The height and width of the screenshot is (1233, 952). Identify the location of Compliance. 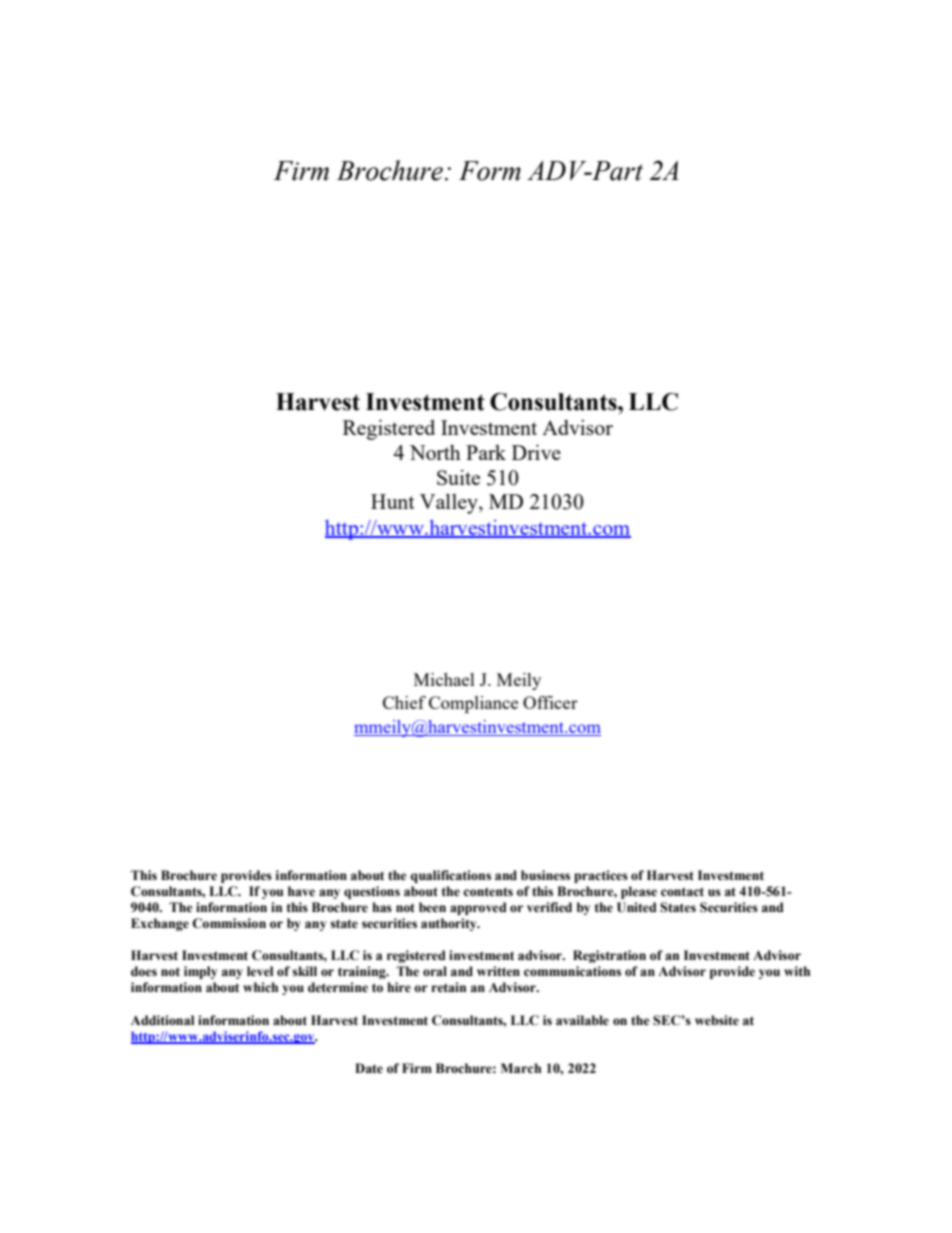
(473, 704).
